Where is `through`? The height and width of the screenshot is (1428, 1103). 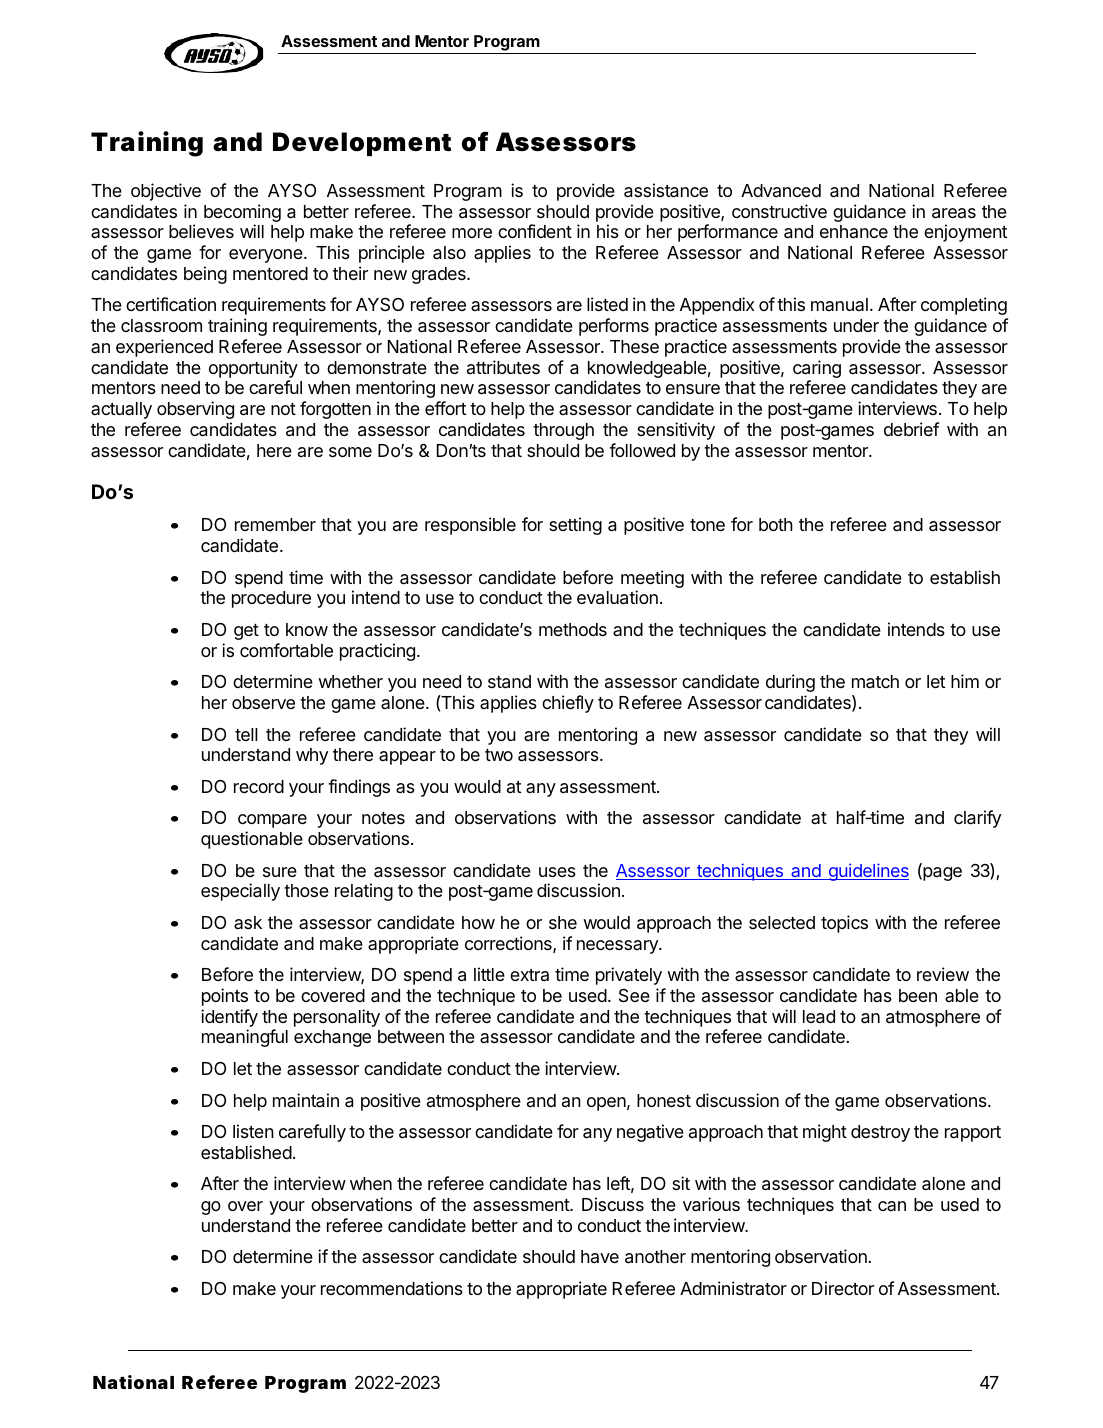 through is located at coordinates (563, 431).
